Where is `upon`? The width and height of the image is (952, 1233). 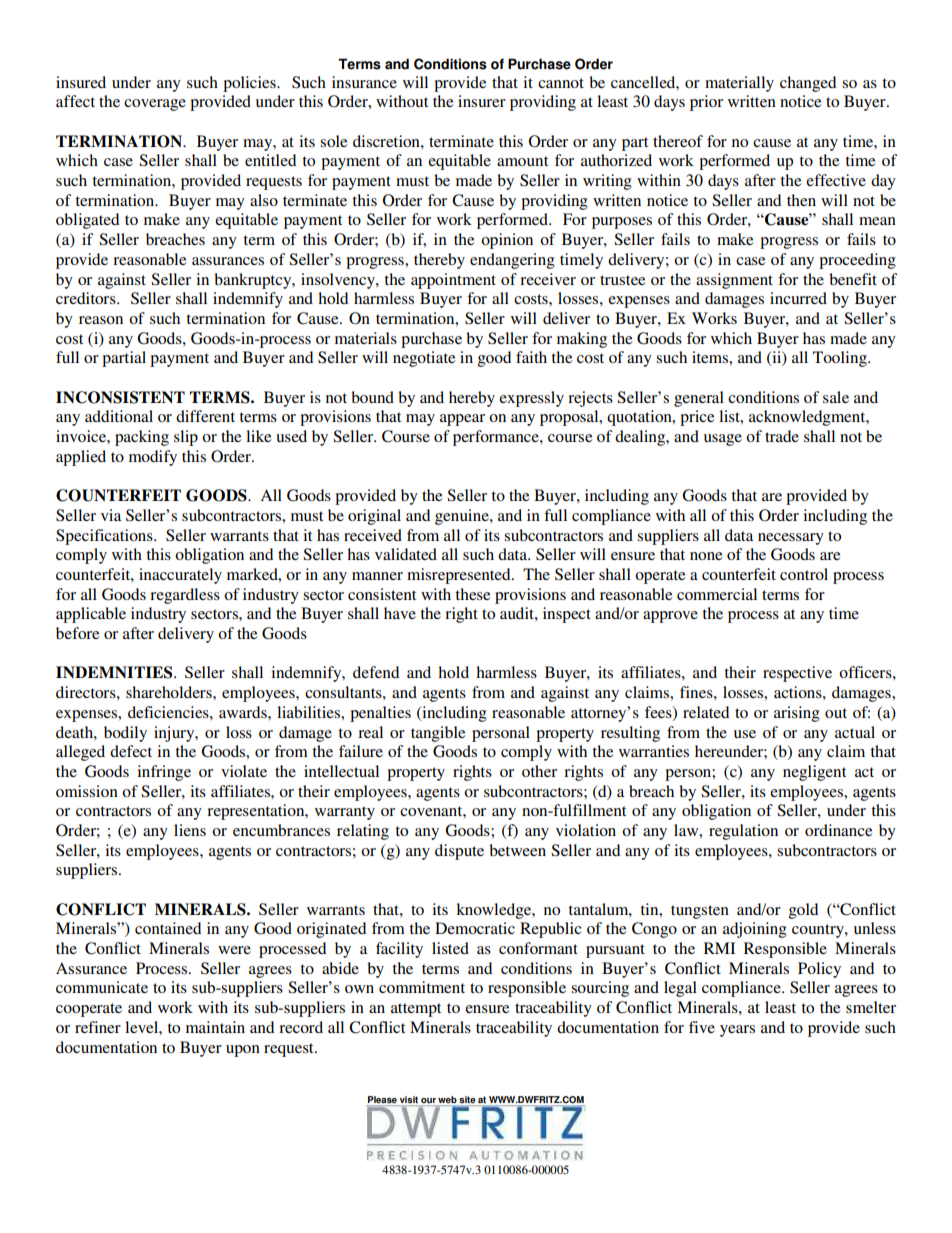
upon is located at coordinates (243, 1051).
